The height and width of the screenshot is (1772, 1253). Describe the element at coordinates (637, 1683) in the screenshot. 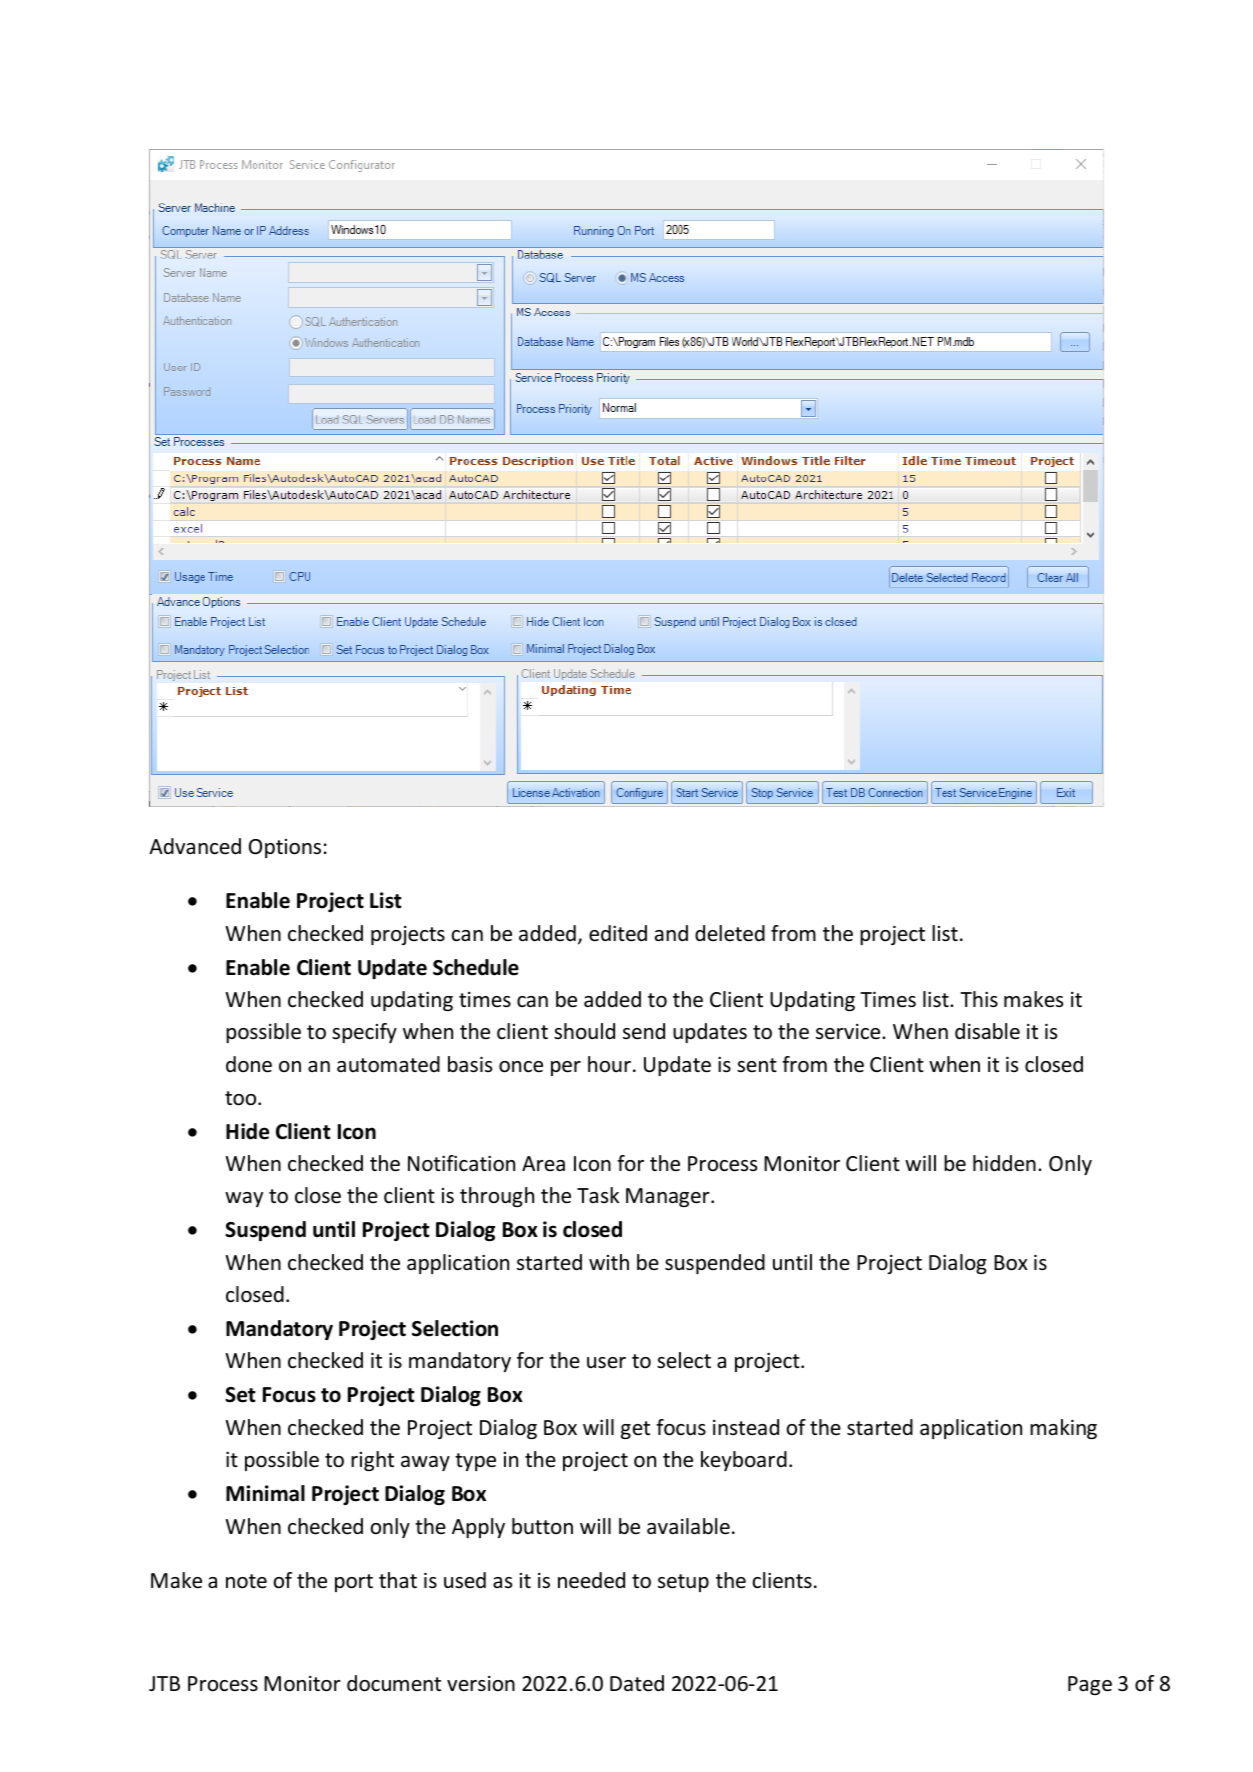

I see `Dated` at that location.
